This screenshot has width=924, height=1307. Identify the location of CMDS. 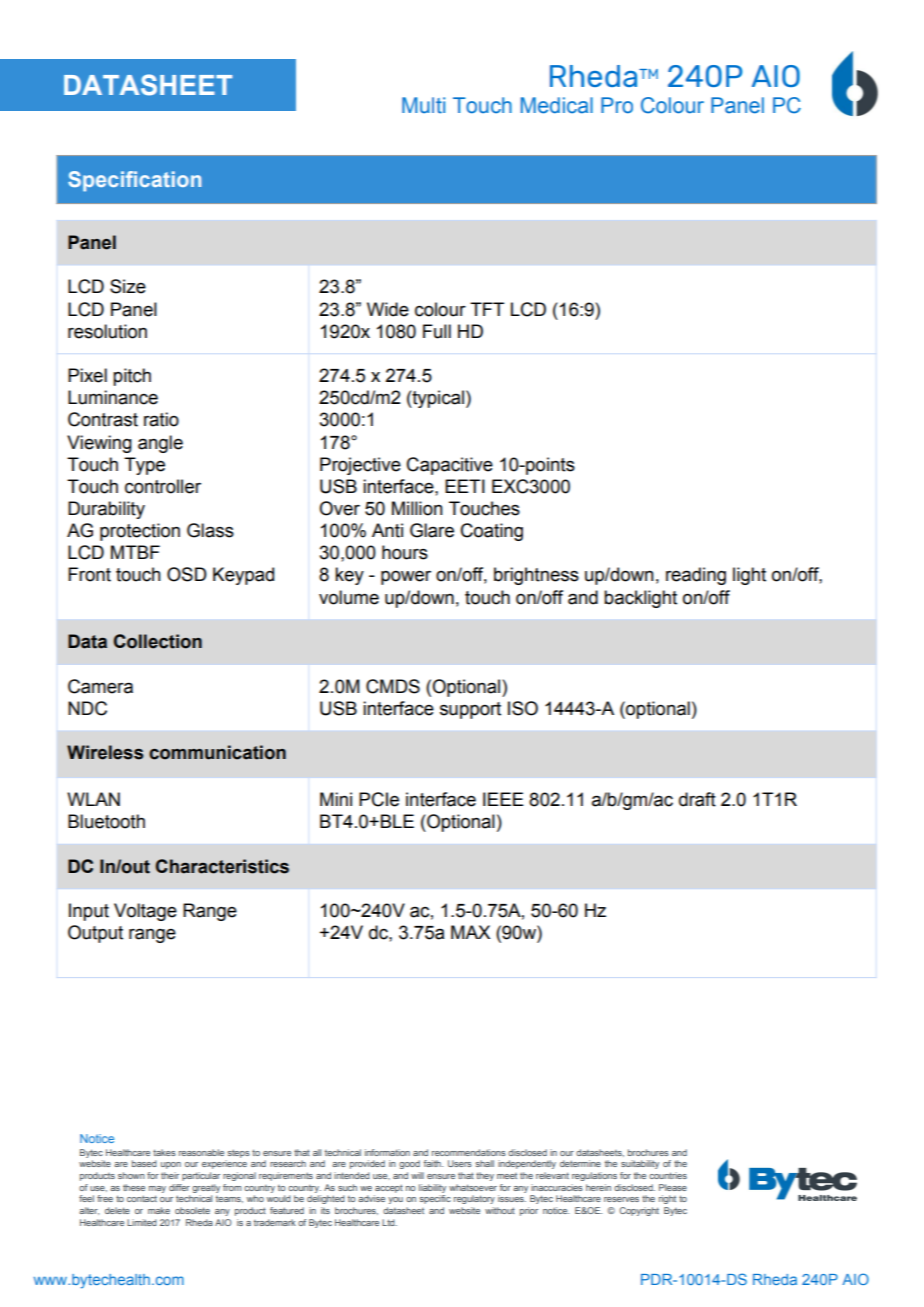
(393, 686).
